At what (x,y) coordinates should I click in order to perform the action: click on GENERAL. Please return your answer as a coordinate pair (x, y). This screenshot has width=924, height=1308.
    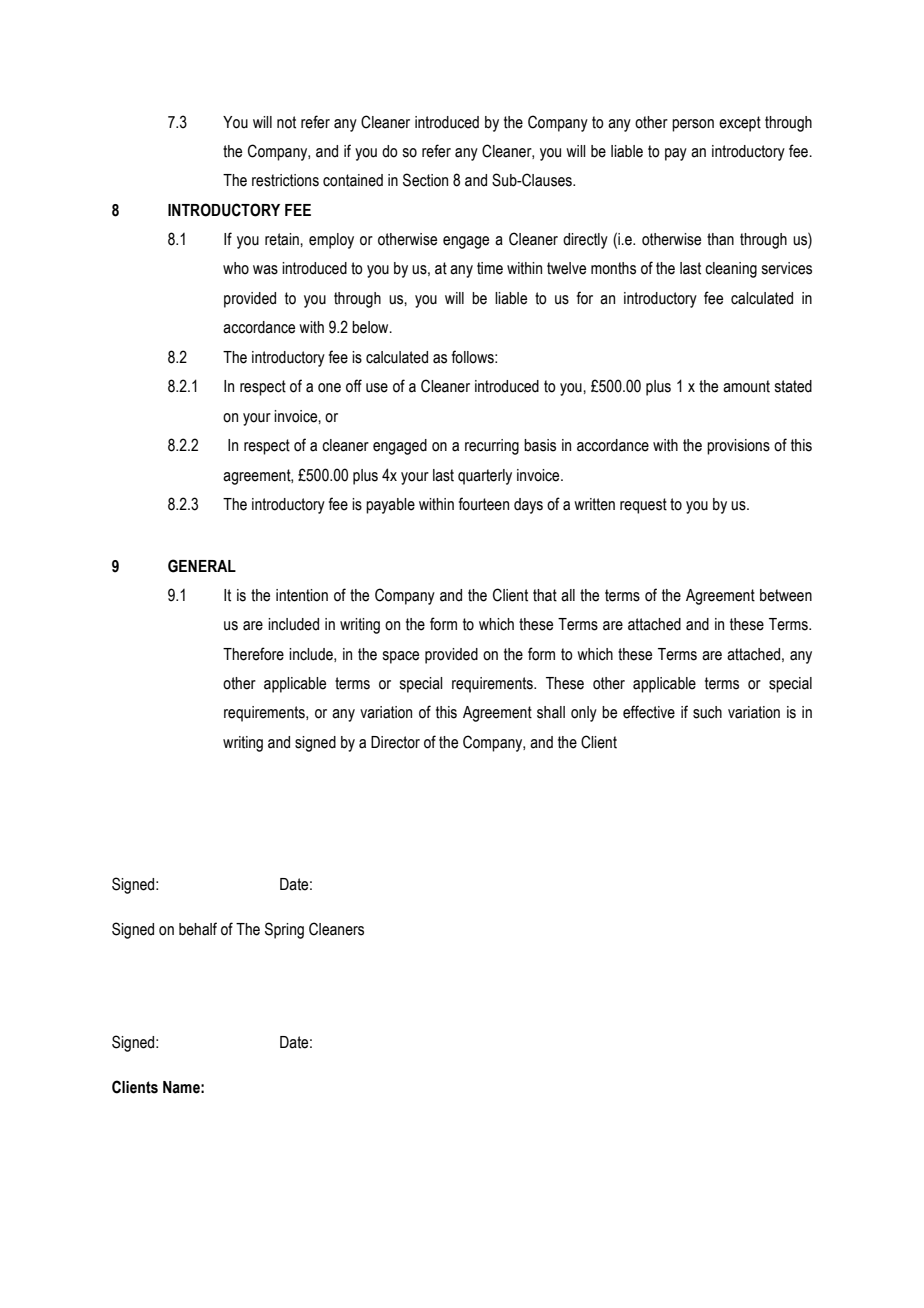
    Looking at the image, I should click on (202, 566).
